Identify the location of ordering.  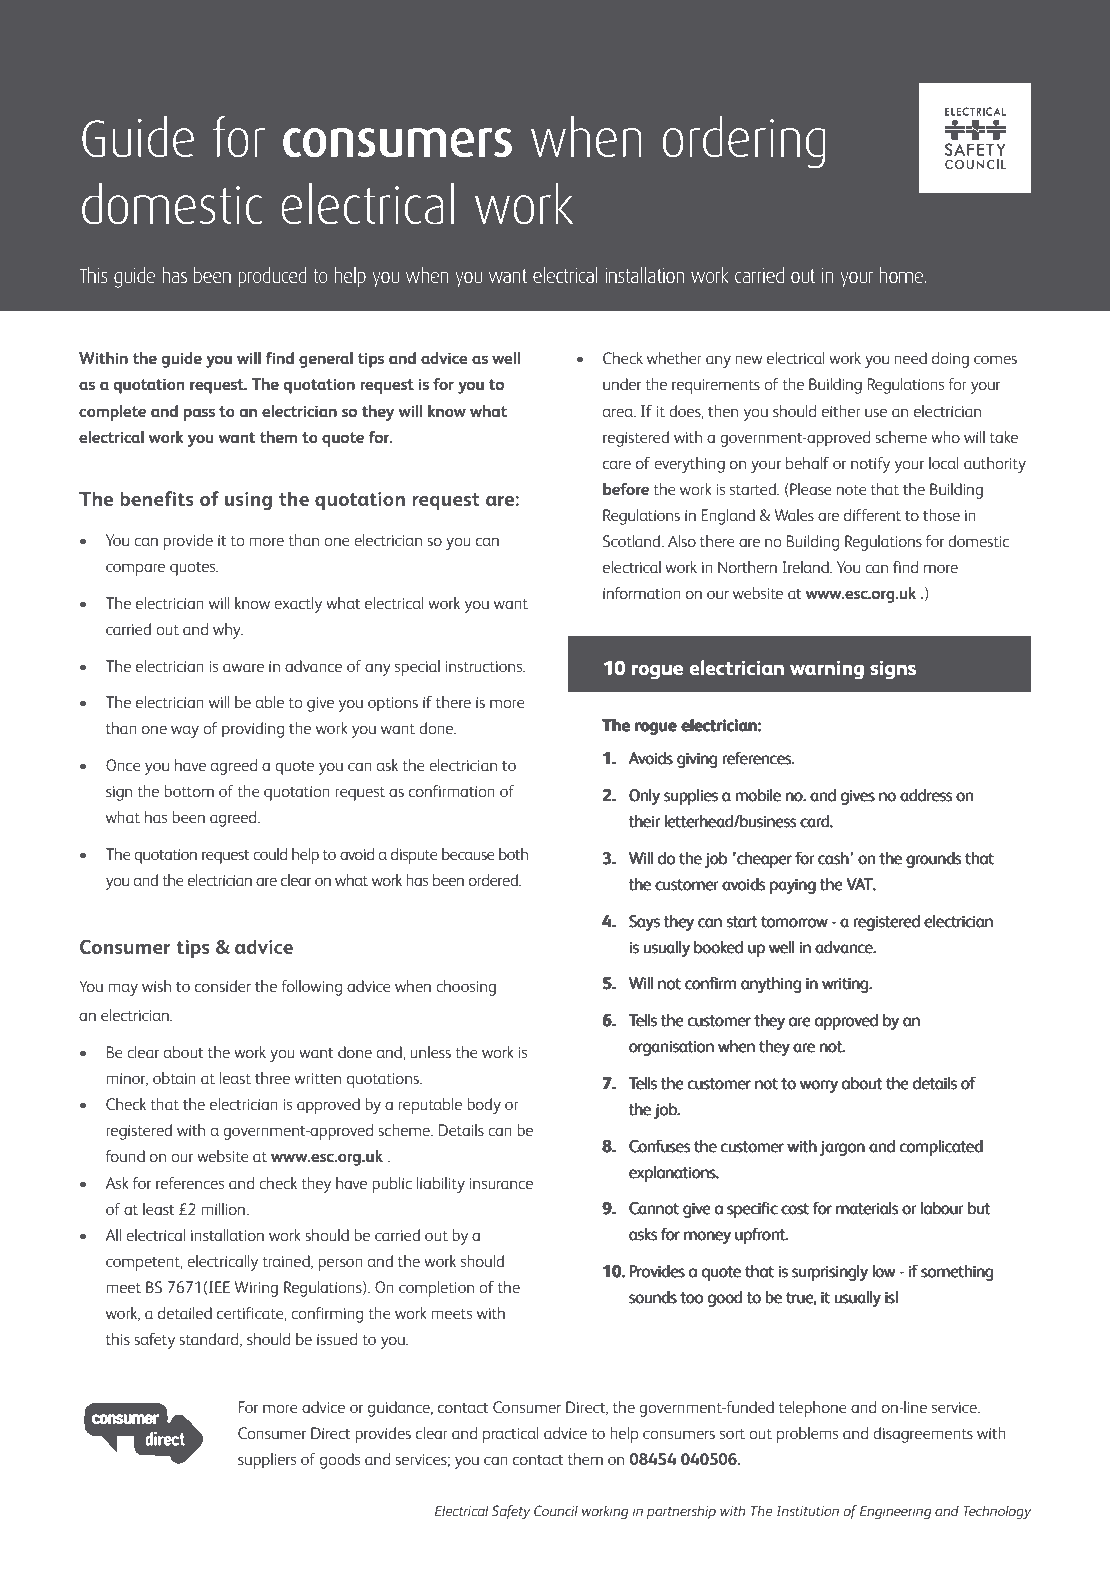
(744, 142).
